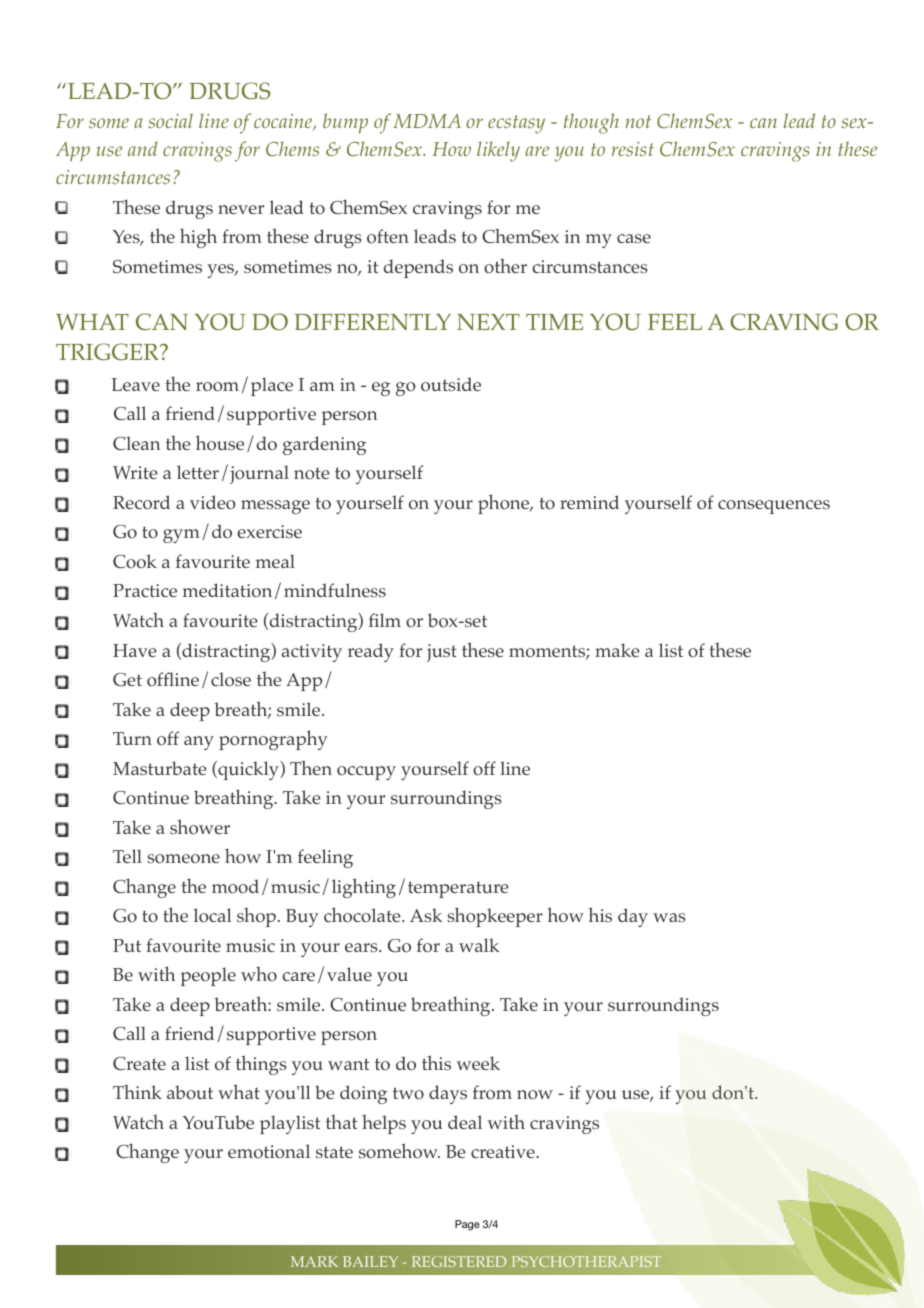 This page has width=924, height=1308. I want to click on resist, so click(632, 149).
